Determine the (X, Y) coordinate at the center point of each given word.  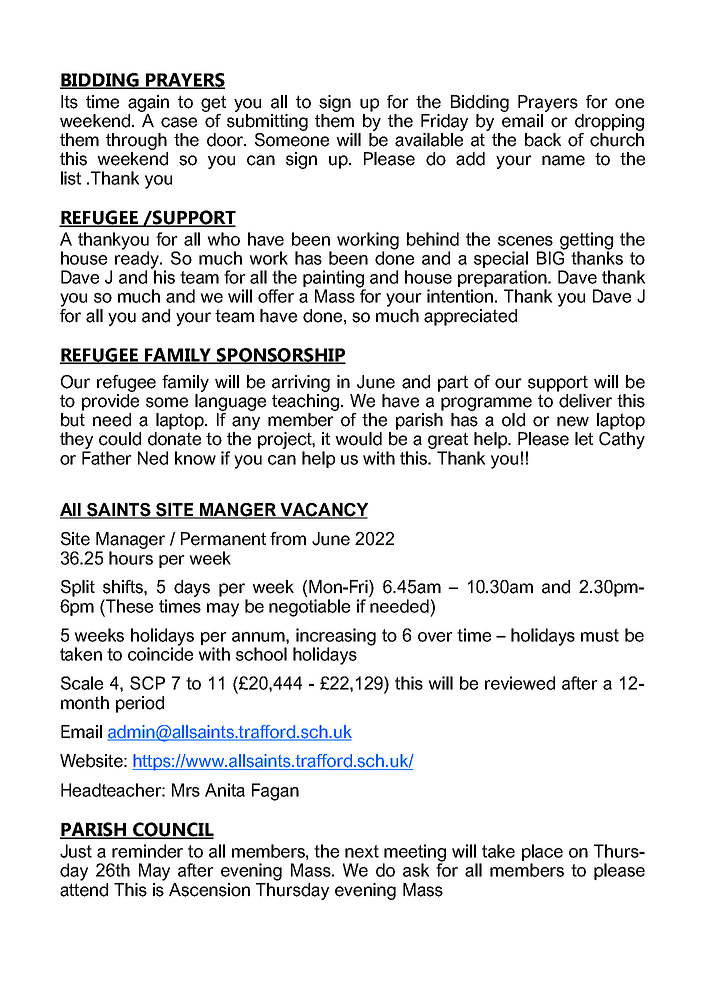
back (543, 140)
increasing (335, 638)
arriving (301, 383)
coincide (160, 653)
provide (110, 402)
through (136, 141)
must (600, 635)
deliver (585, 401)
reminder (147, 851)
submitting (267, 122)
